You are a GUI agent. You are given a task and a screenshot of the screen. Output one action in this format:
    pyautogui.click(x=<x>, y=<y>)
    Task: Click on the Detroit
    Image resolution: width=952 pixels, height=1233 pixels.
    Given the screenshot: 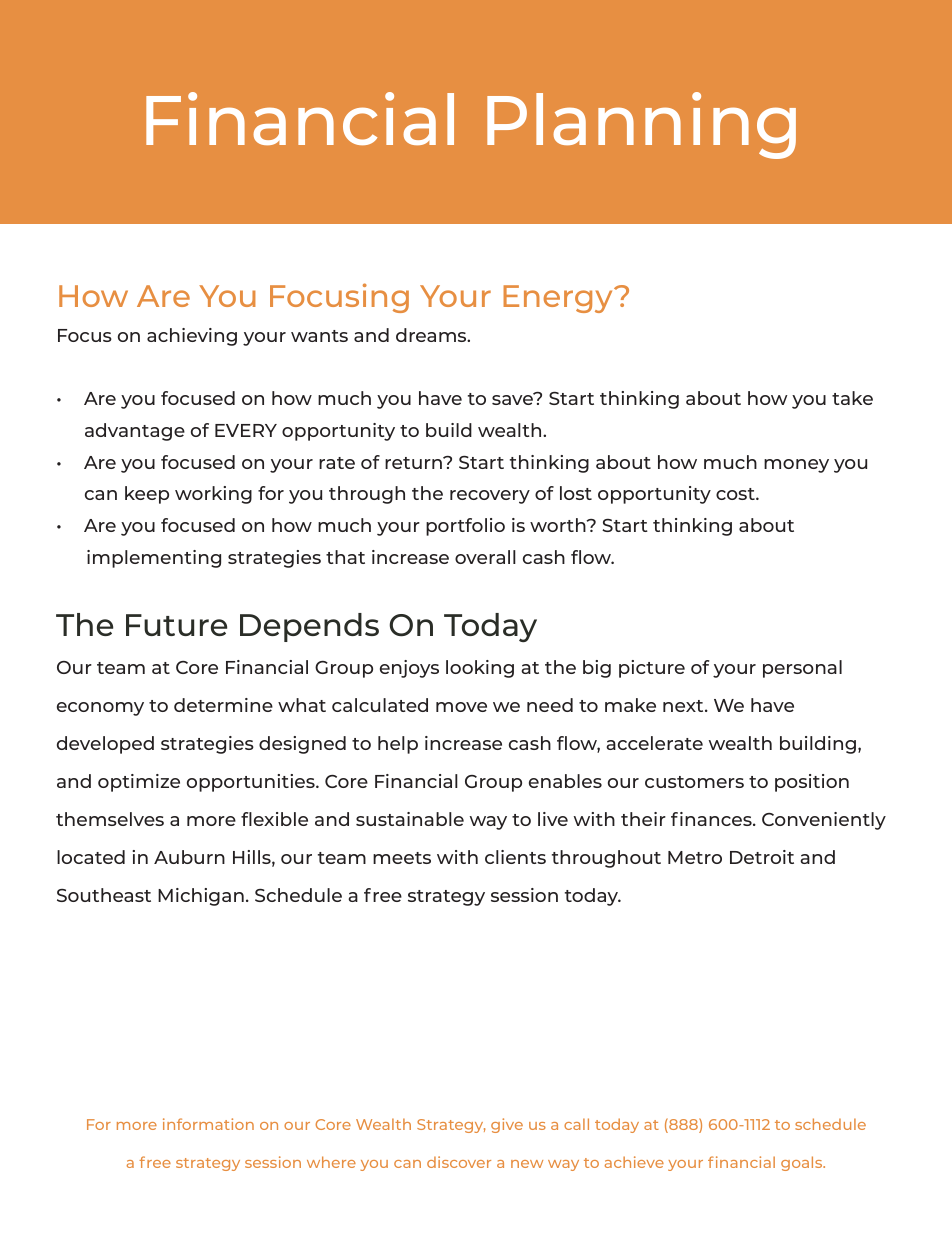 What is the action you would take?
    pyautogui.click(x=762, y=857)
